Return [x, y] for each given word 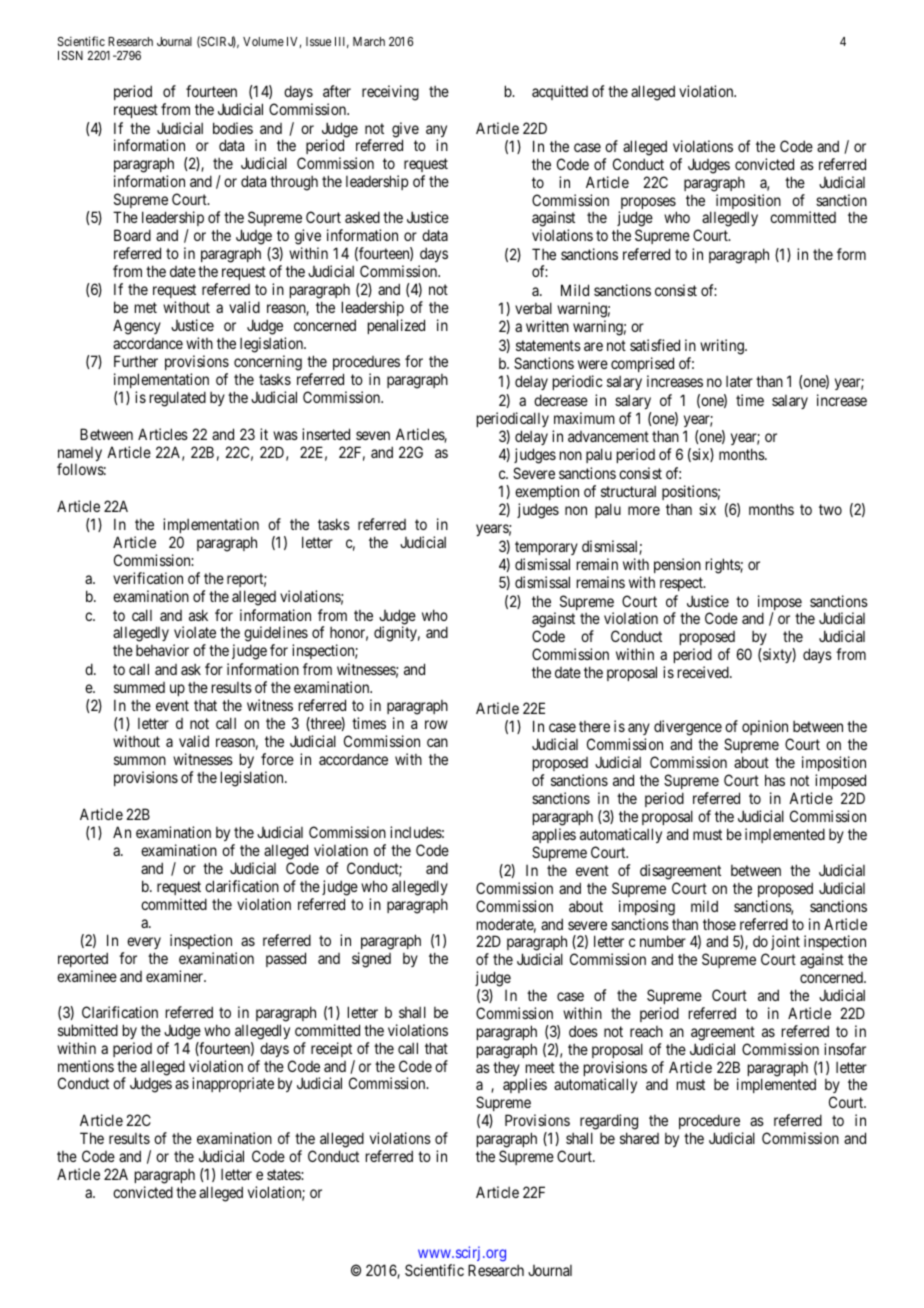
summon [140, 760]
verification [148, 578]
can [437, 742]
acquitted [560, 92]
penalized [396, 326]
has [775, 780]
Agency [137, 327]
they [506, 1068]
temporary [546, 548]
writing [723, 347]
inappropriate [233, 1084]
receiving [390, 93]
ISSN [70, 55]
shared [639, 1138]
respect [682, 584]
